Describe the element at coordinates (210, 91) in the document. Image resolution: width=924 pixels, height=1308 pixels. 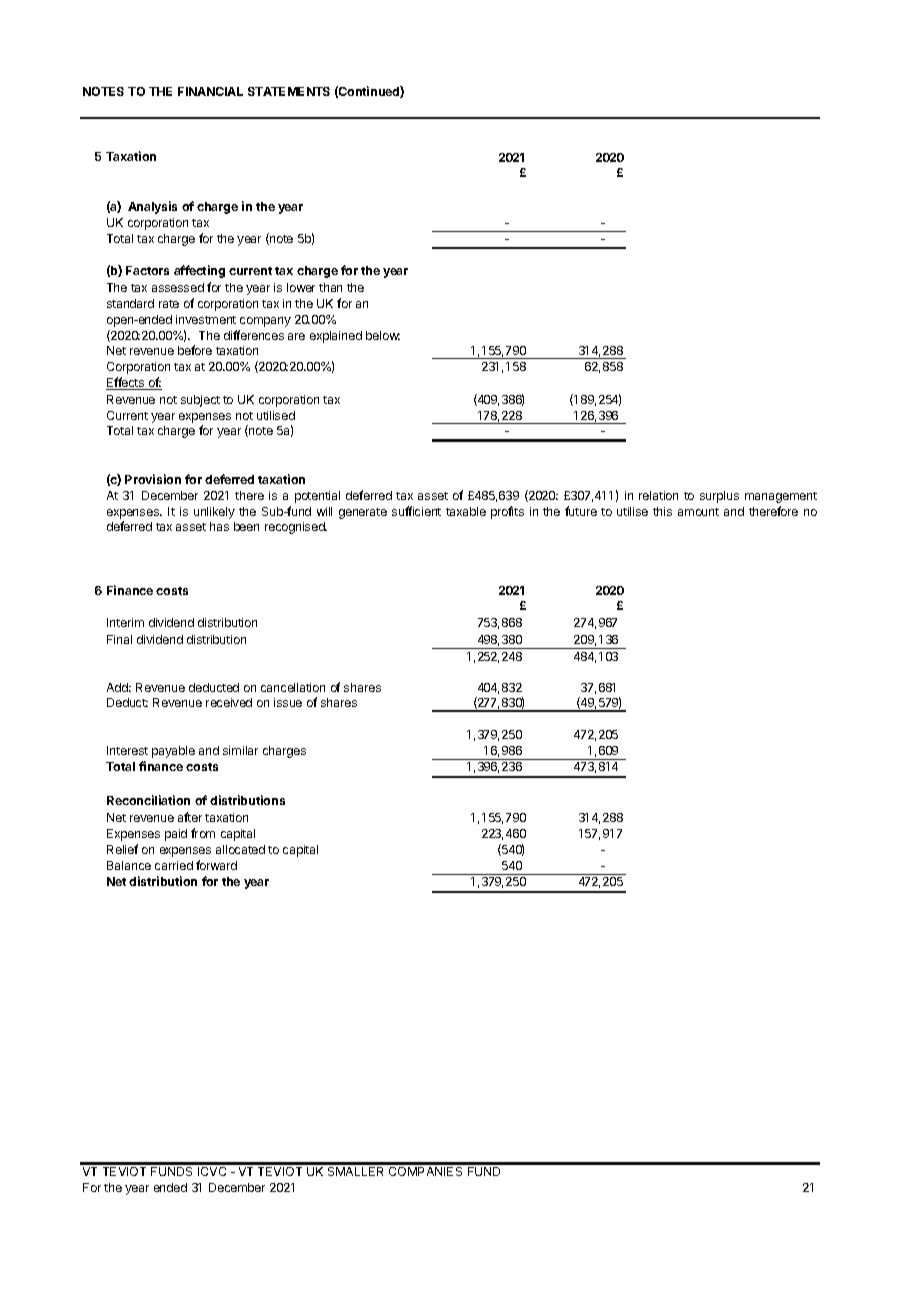
I see `FINANCIAL` at that location.
